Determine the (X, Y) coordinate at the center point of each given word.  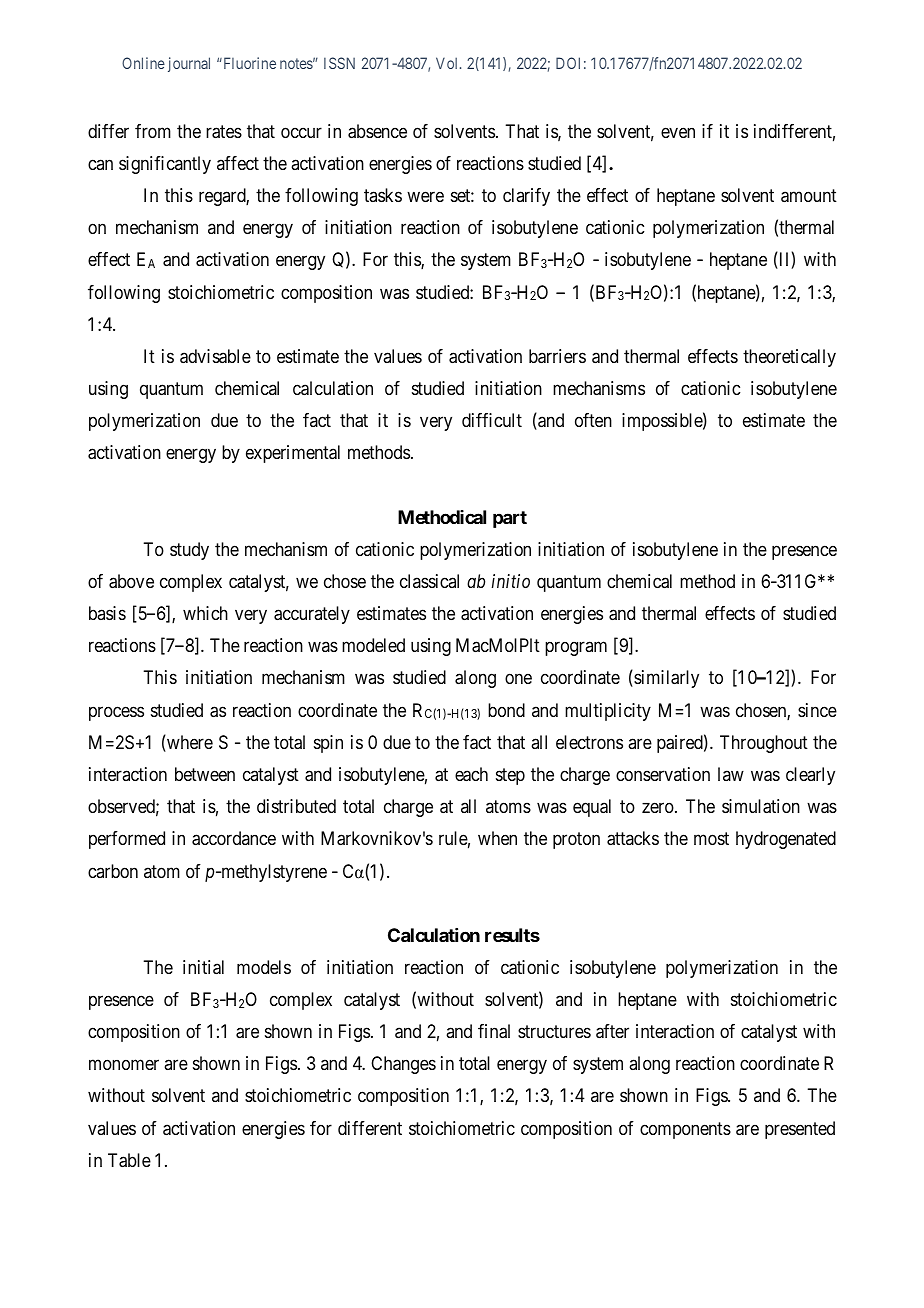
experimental (293, 454)
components (685, 1130)
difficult (492, 420)
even (678, 132)
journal (189, 64)
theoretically (789, 358)
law (731, 774)
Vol (448, 63)
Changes (403, 1065)
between (205, 774)
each (471, 774)
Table (129, 1160)
